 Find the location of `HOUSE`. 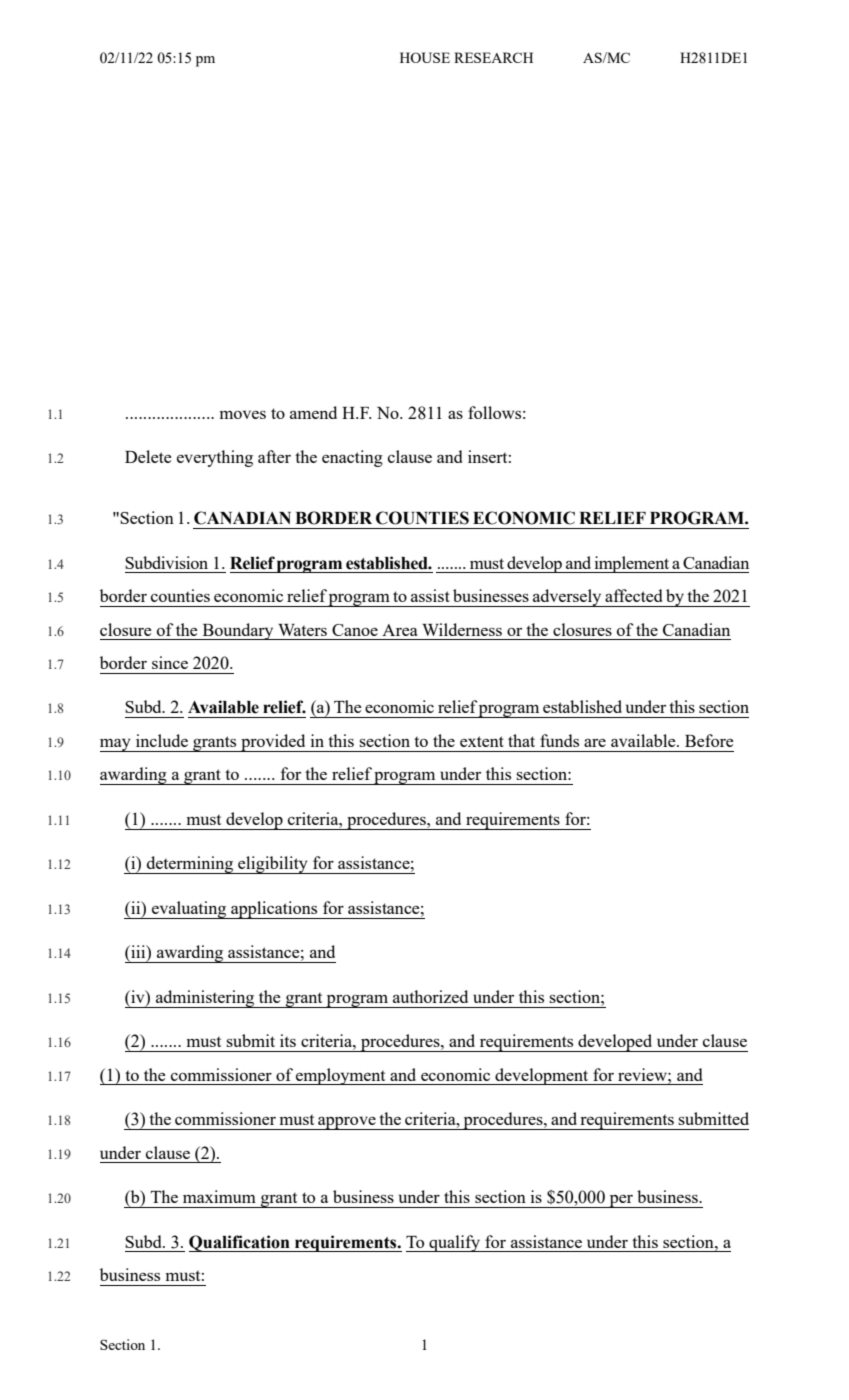

HOUSE is located at coordinates (425, 57).
